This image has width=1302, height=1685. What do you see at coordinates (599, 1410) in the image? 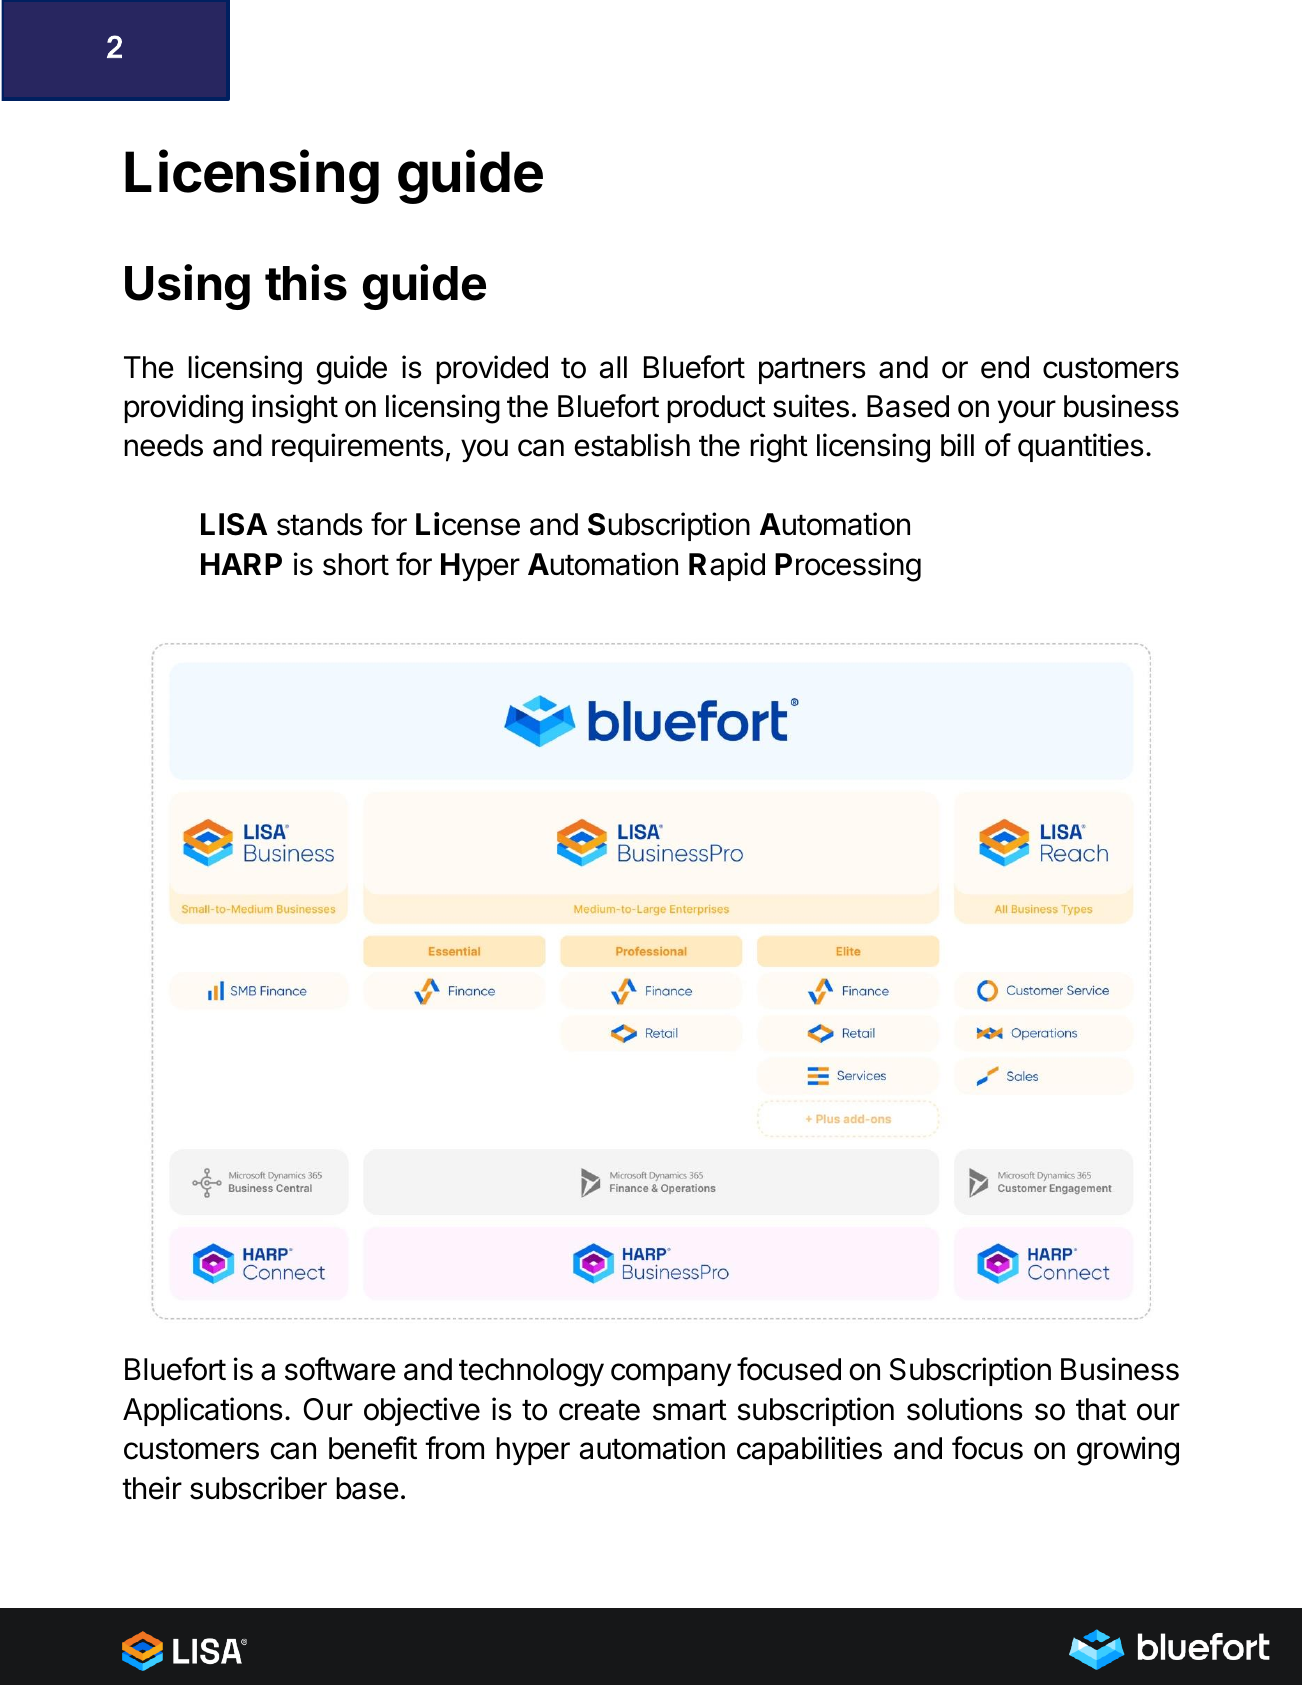
I see `create` at bounding box center [599, 1410].
